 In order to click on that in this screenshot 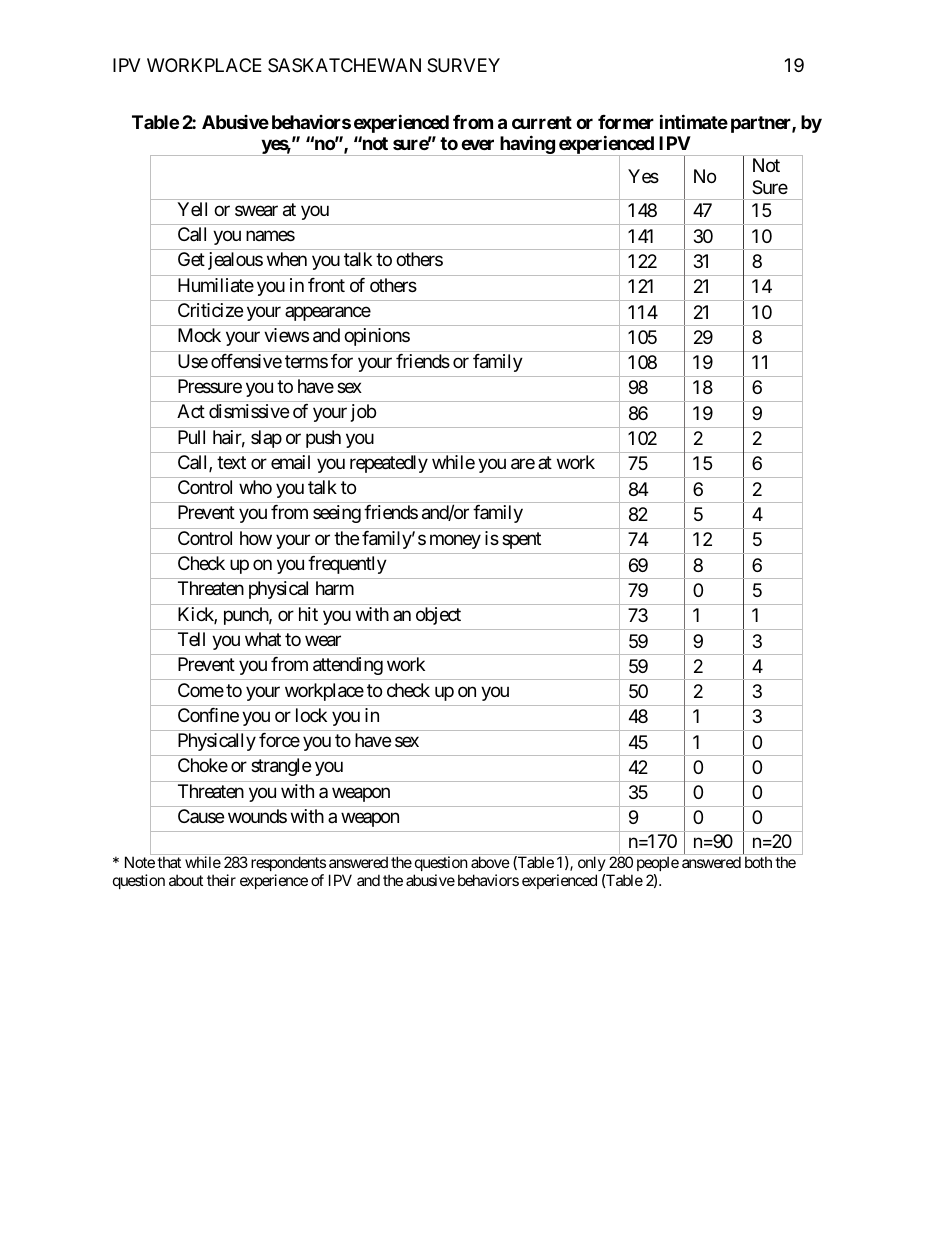, I will do `click(169, 862)`.
